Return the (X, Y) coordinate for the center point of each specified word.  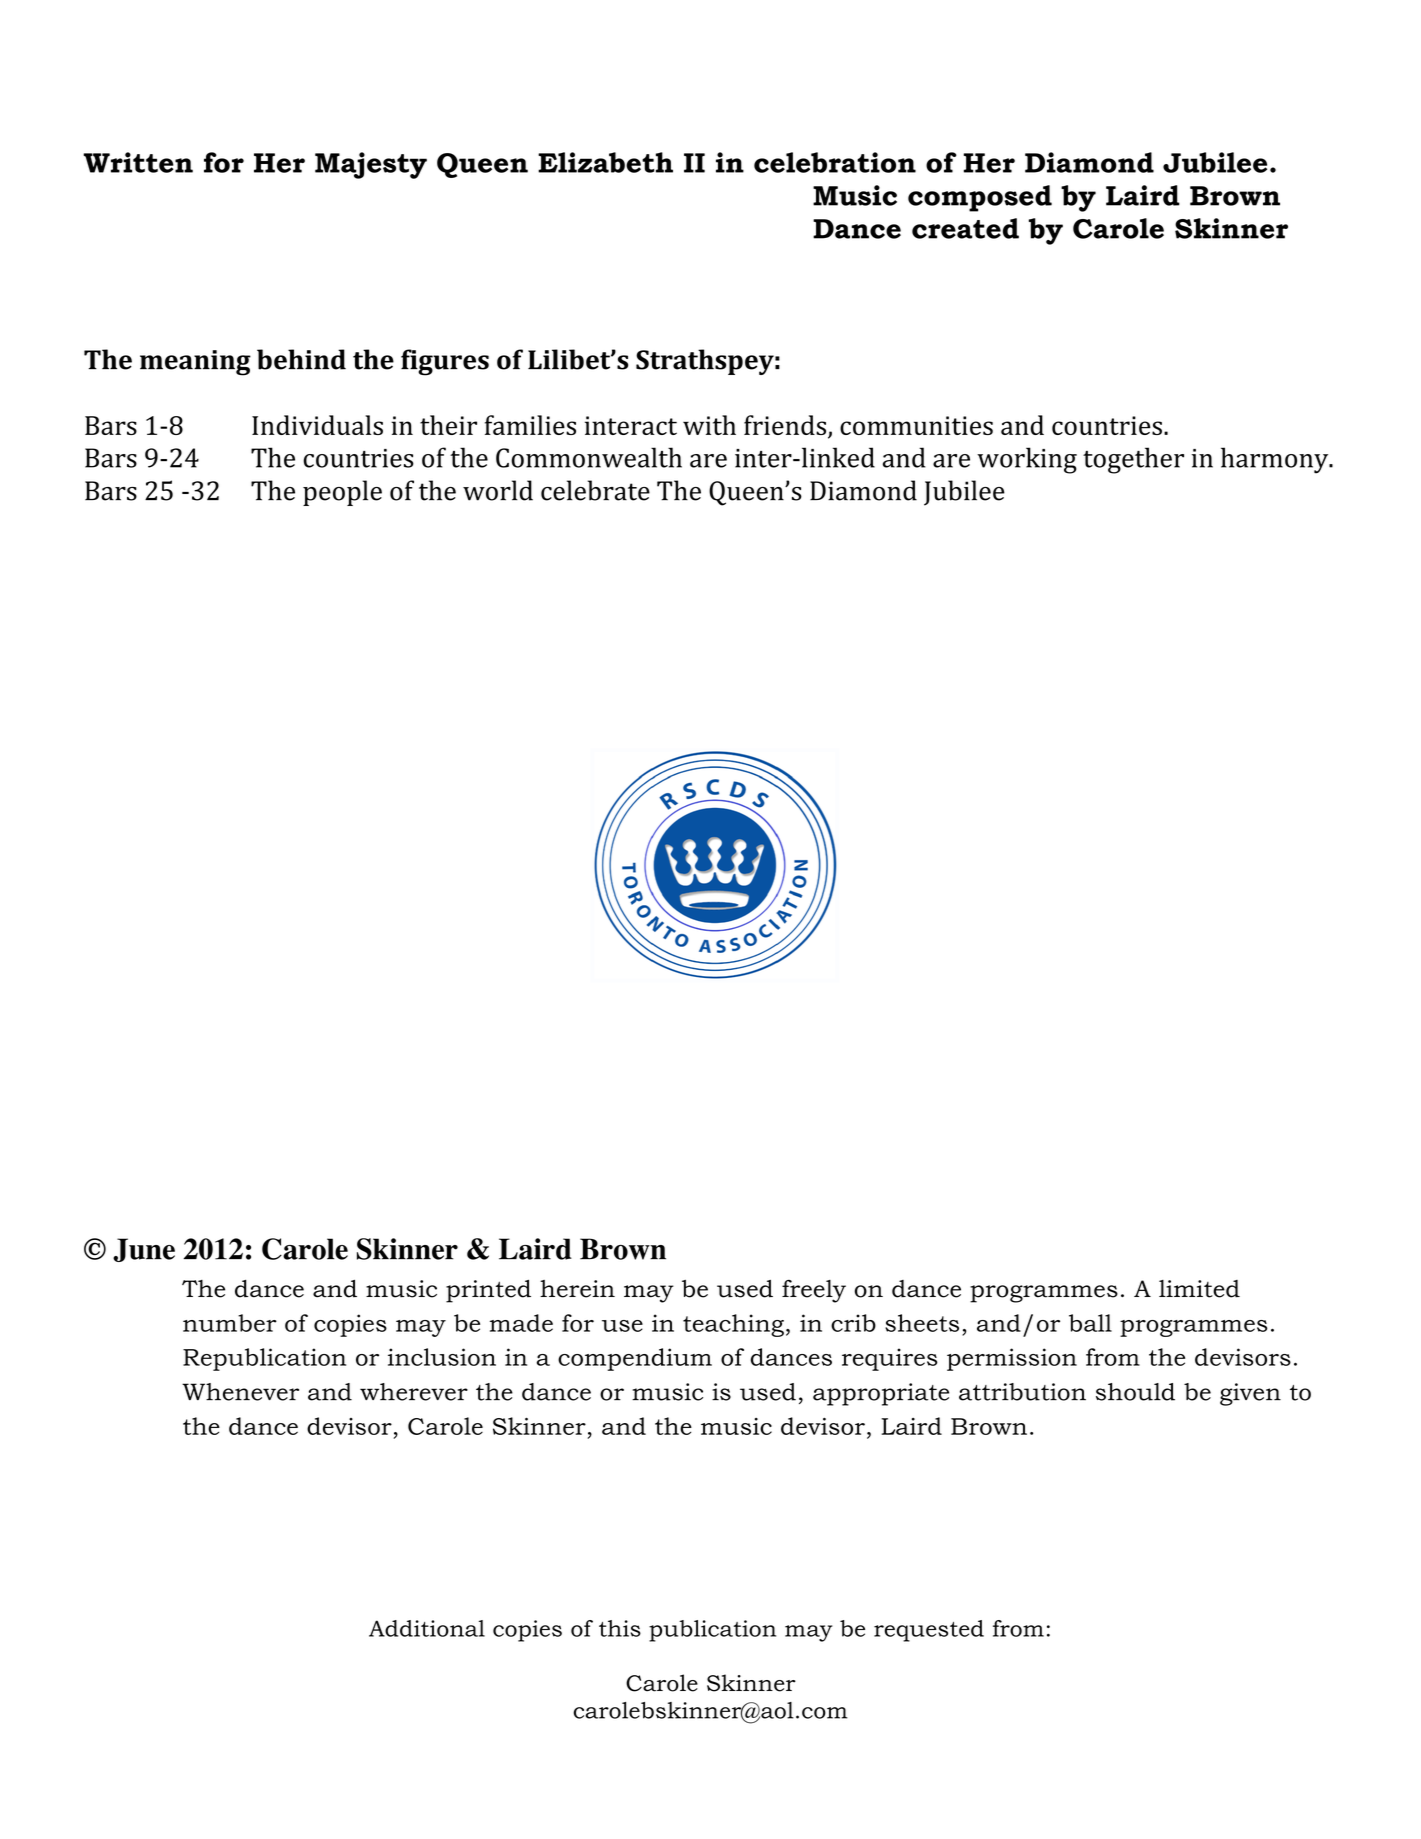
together (1133, 460)
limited (1199, 1289)
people (342, 493)
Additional (427, 1628)
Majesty (371, 165)
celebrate (595, 490)
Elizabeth (605, 162)
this (620, 1628)
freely (814, 1291)
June (144, 1250)
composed (980, 198)
